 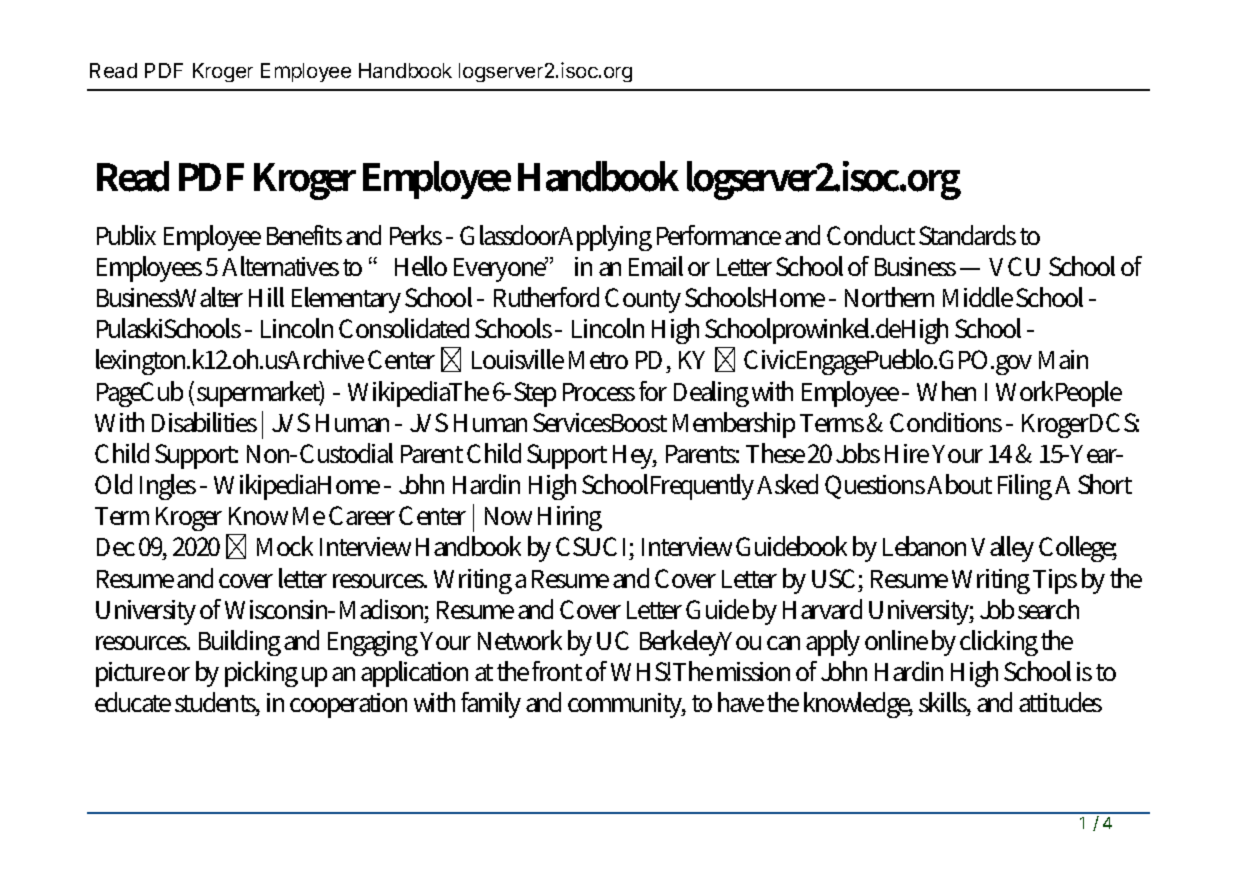 I want to click on Main, so click(x=1063, y=359).
